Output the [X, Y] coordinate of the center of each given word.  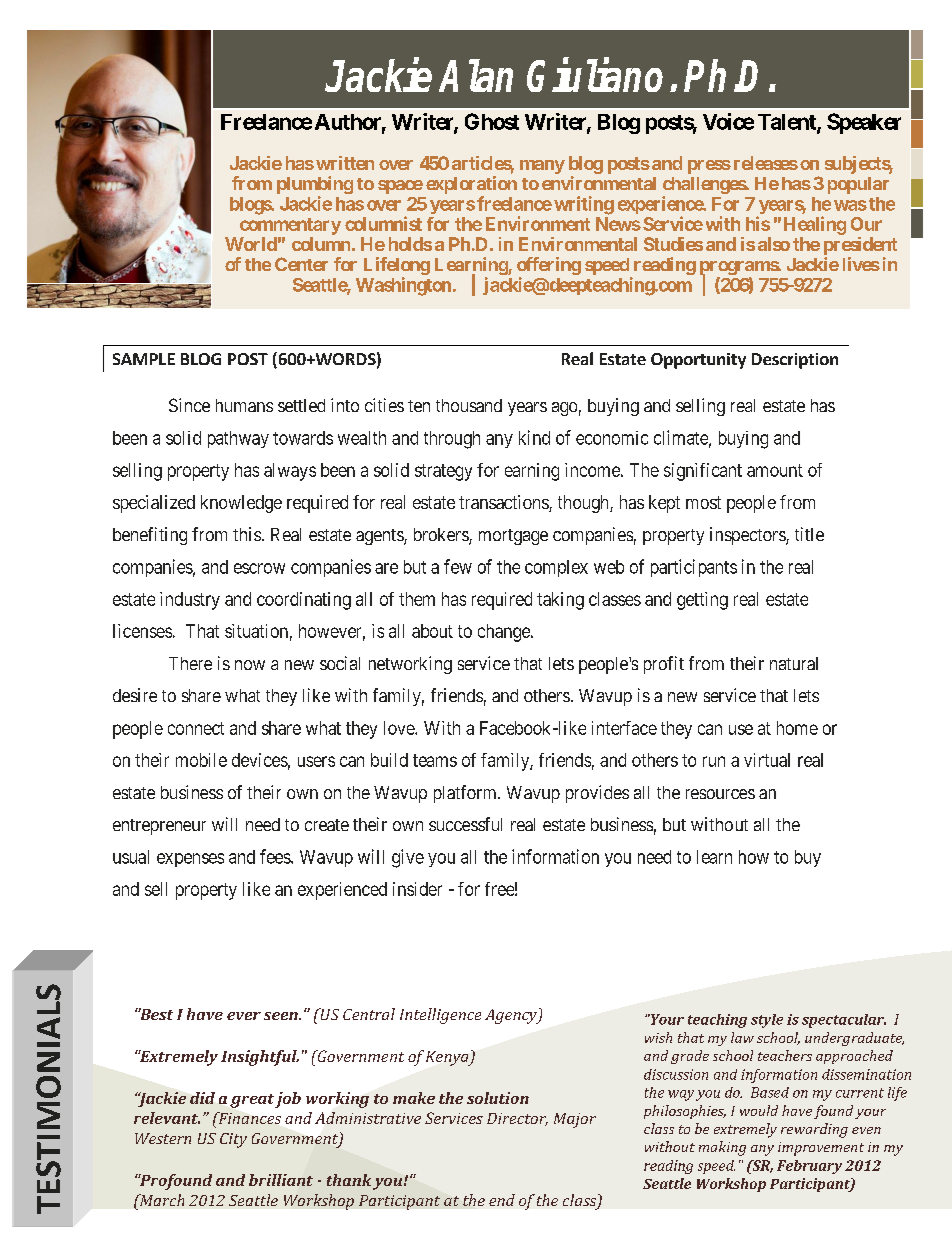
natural [794, 663]
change [505, 633]
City [233, 1140]
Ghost [492, 121]
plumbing [315, 186]
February [809, 1167]
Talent [788, 123]
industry [190, 601]
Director [517, 1119]
